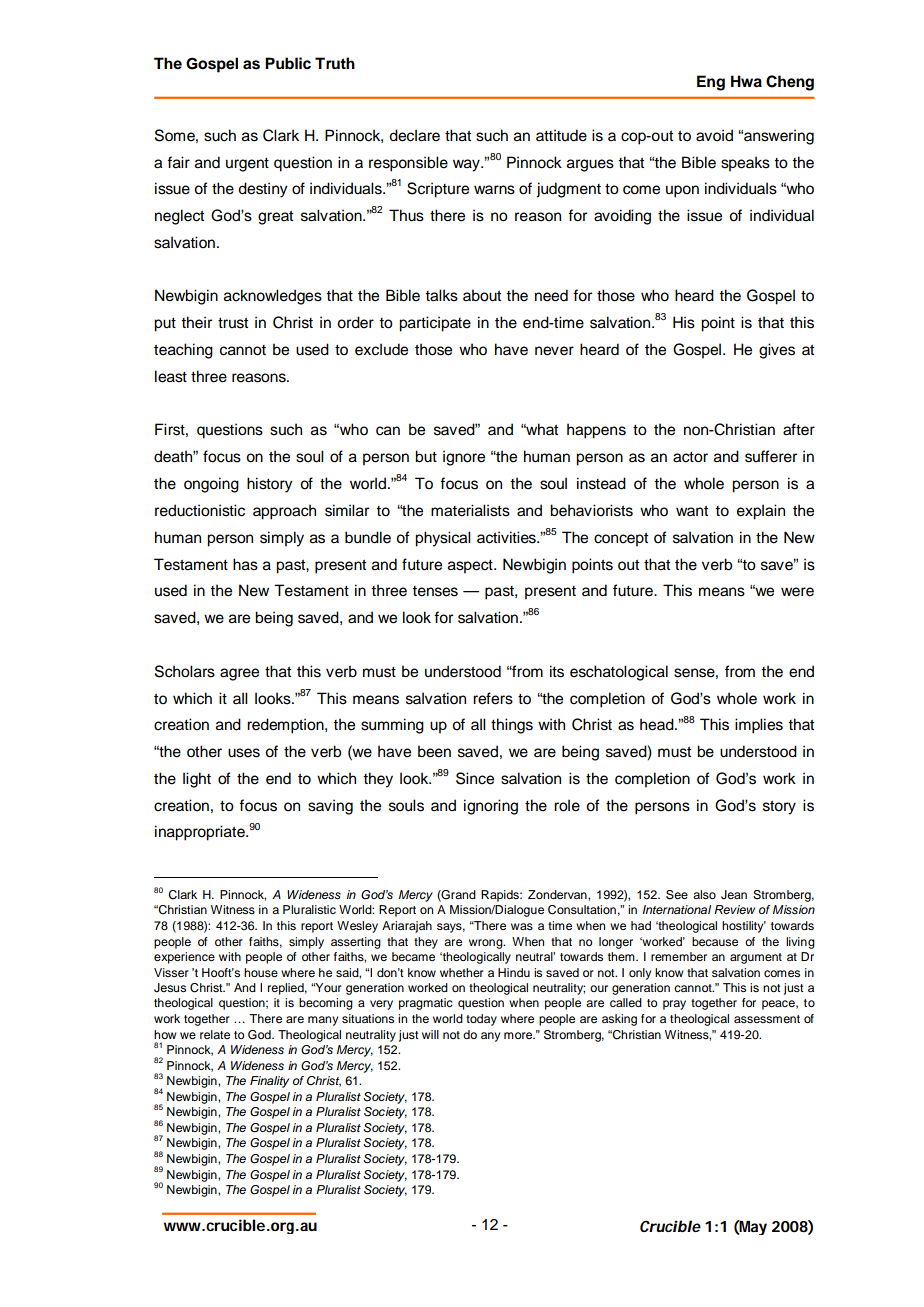 Image resolution: width=924 pixels, height=1307 pixels. What do you see at coordinates (245, 564) in the page?
I see `has` at bounding box center [245, 564].
